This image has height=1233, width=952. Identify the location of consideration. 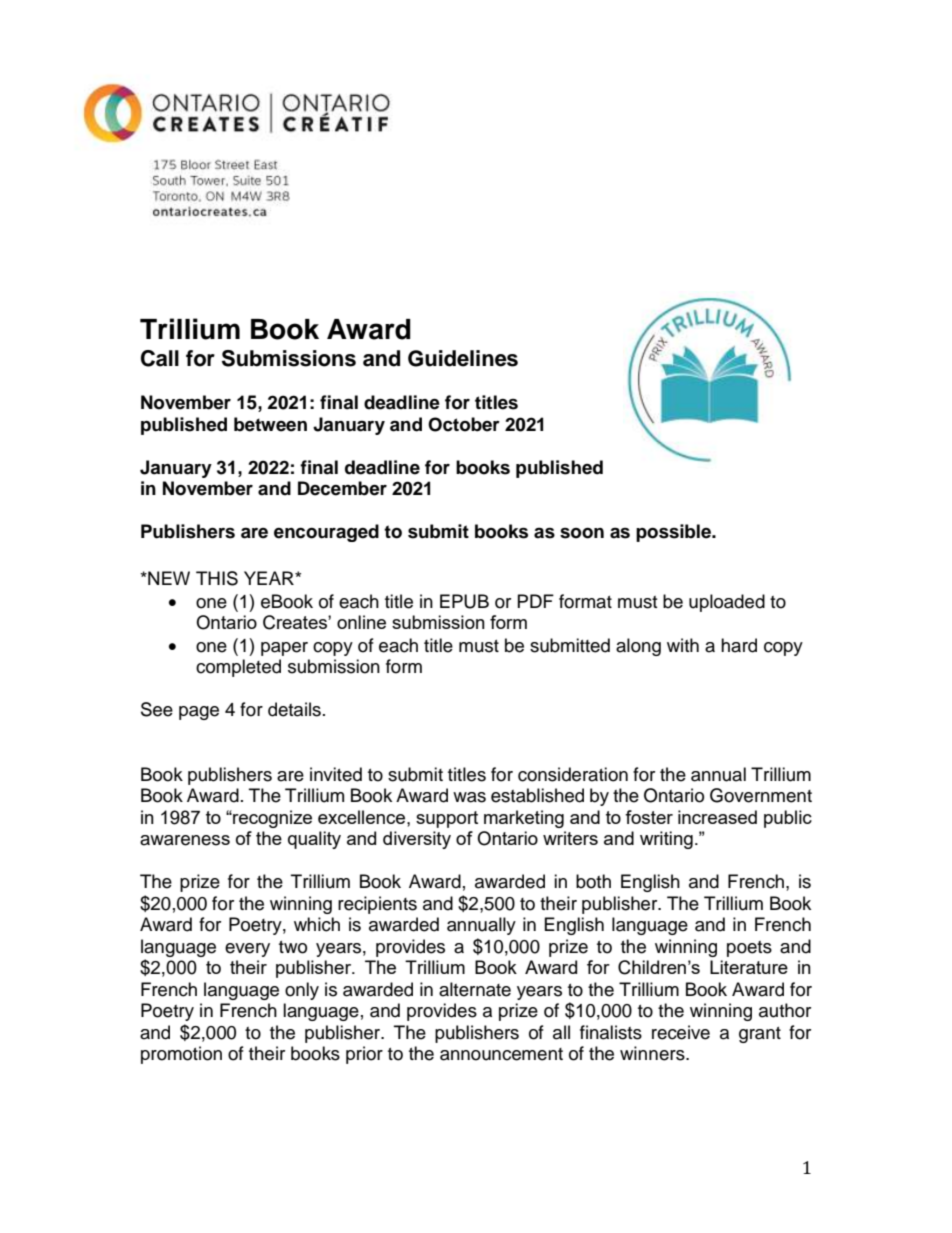
(573, 774).
